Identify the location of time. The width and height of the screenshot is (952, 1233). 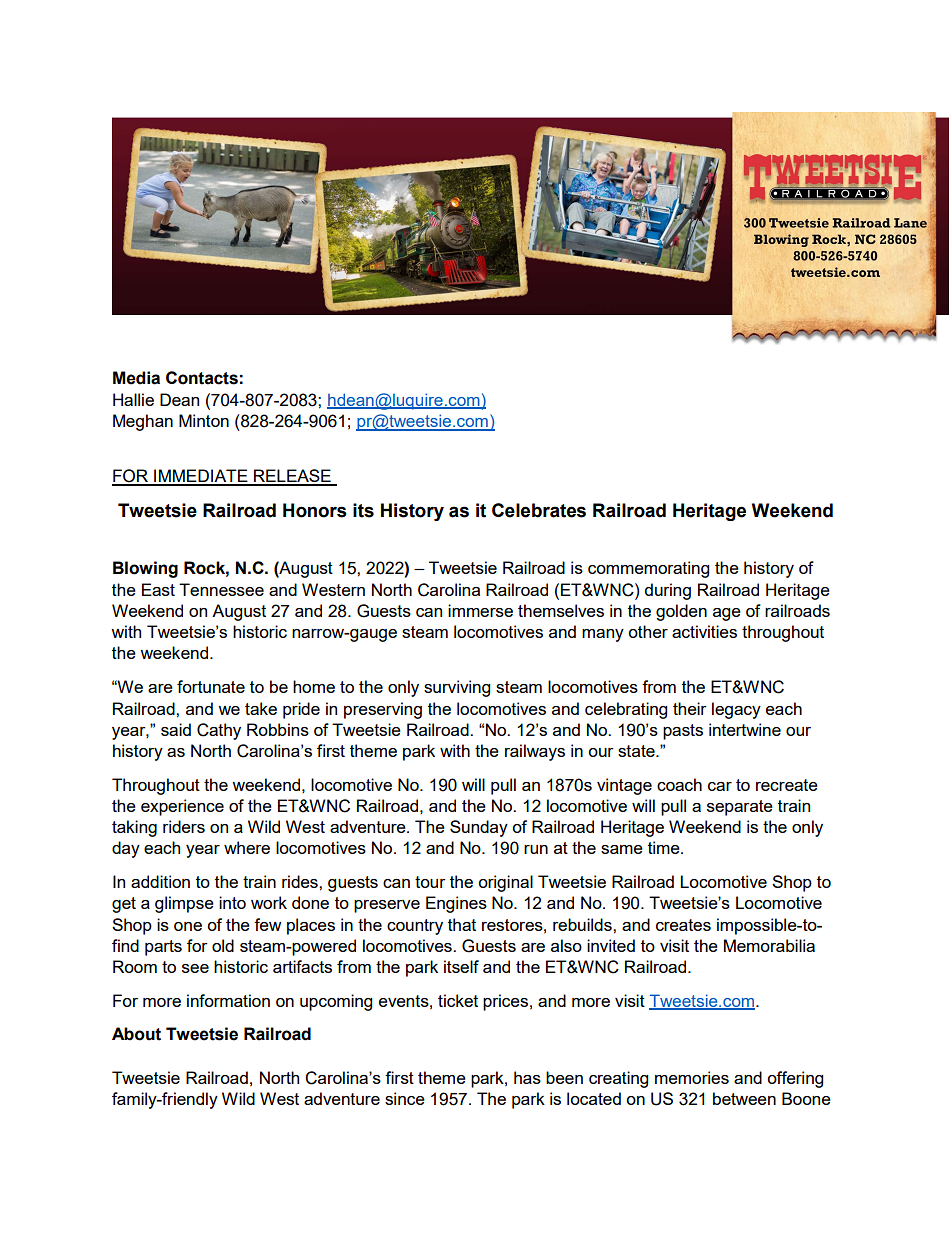
(665, 847).
